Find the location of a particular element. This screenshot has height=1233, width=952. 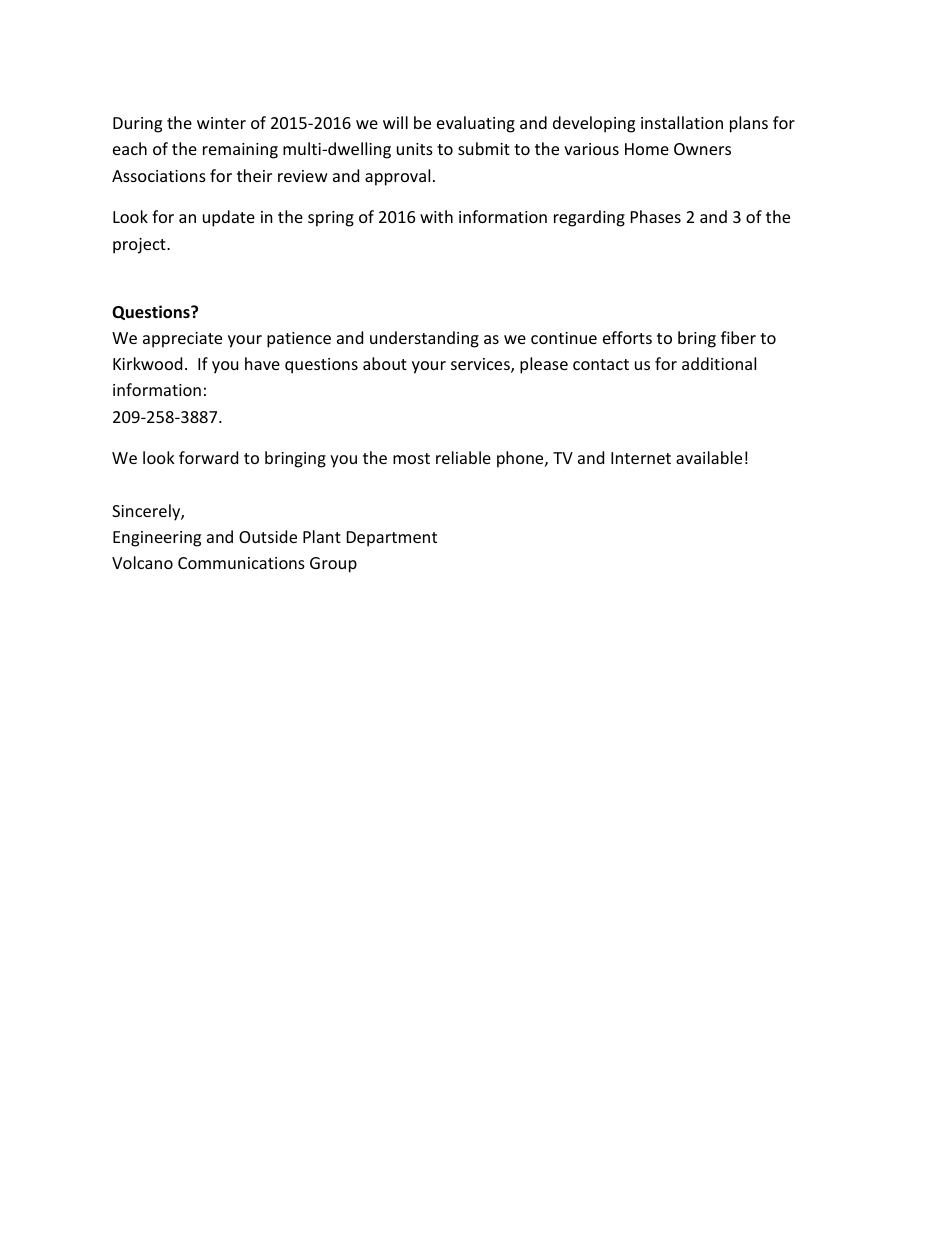

reliable is located at coordinates (463, 457).
